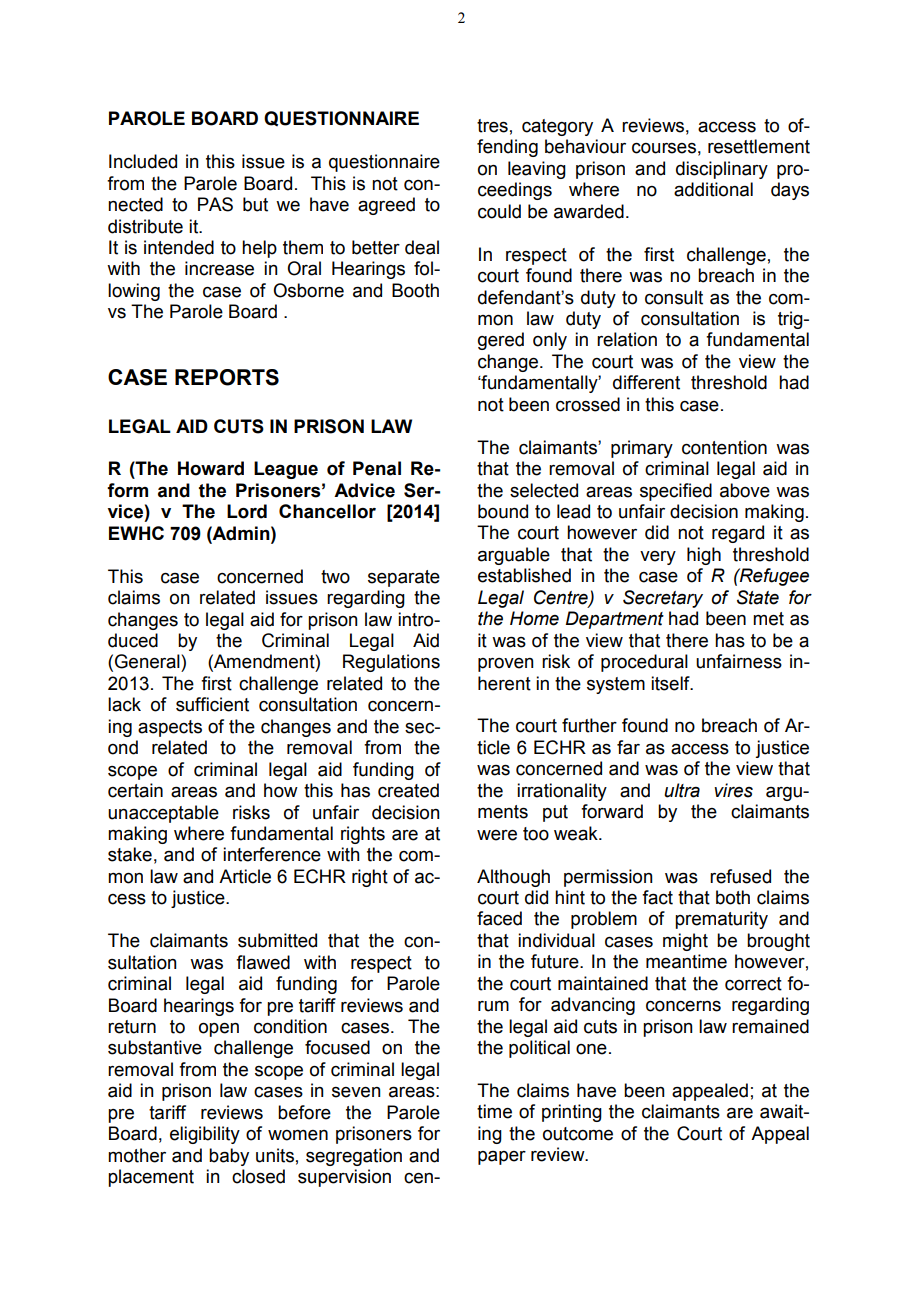 The width and height of the document is (924, 1308). Describe the element at coordinates (227, 377) in the document. I see `REPORTS` at that location.
